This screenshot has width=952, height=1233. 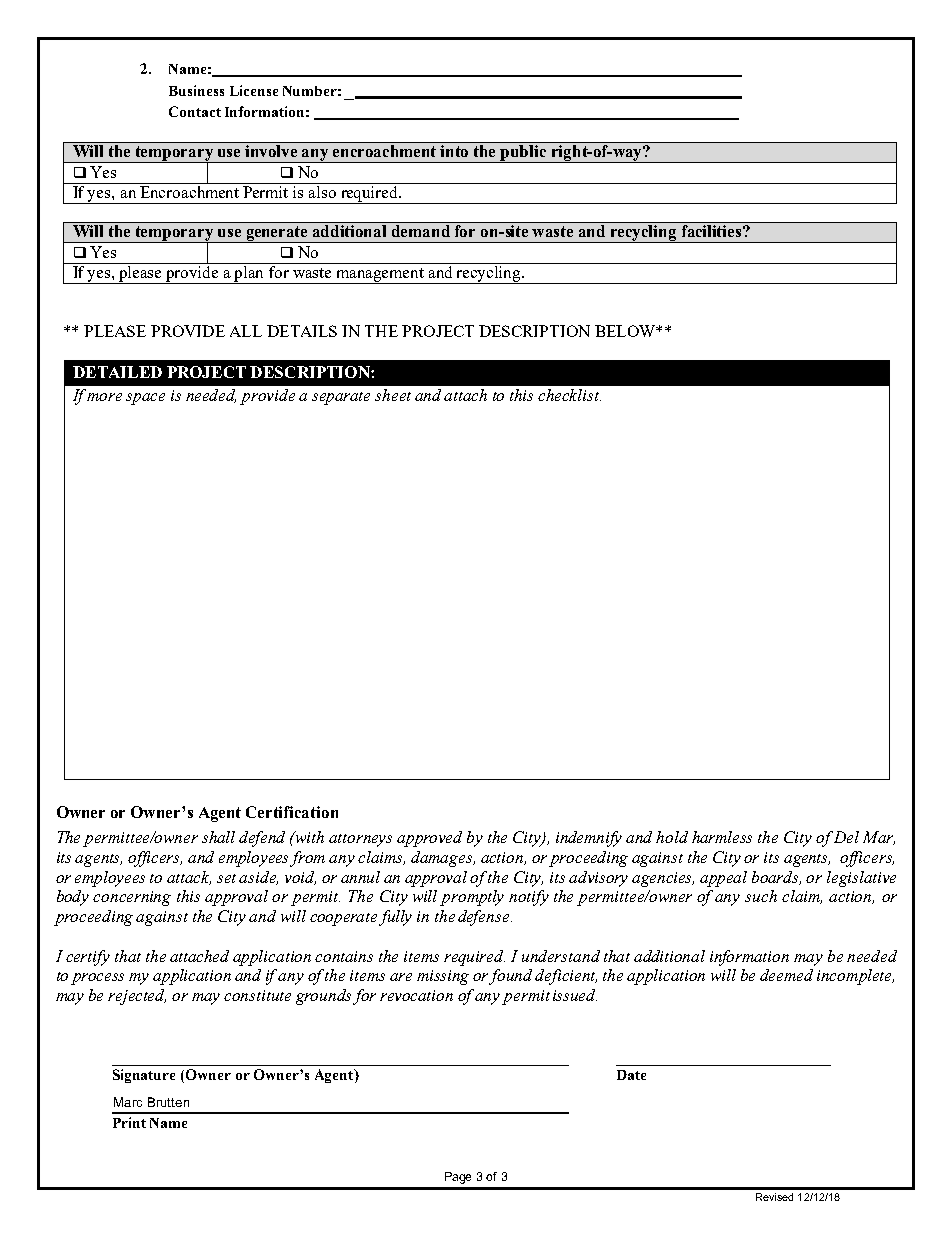 I want to click on shall, so click(x=218, y=837).
